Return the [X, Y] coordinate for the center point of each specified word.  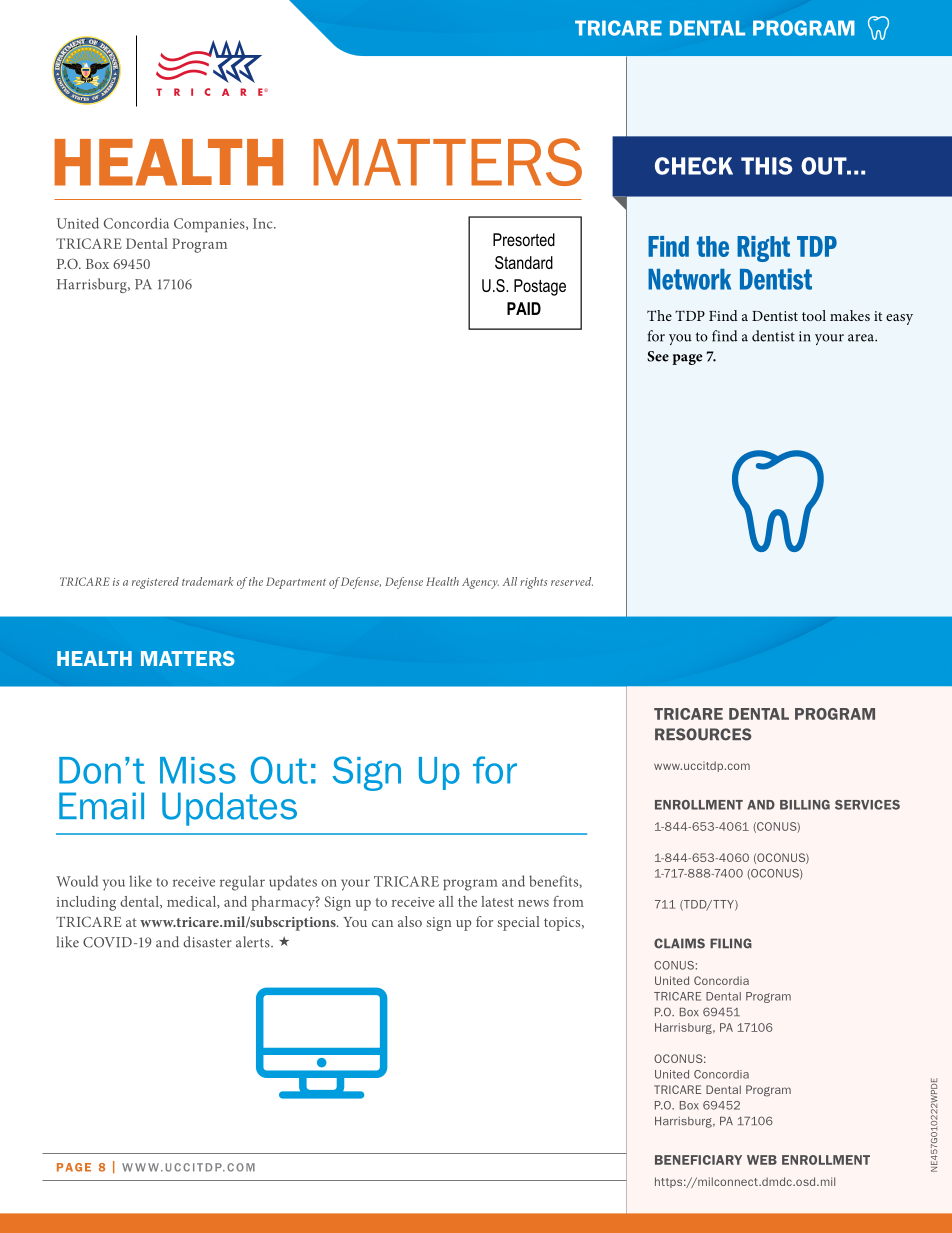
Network [689, 279]
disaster [207, 942]
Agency [480, 583]
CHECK [694, 166]
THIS [766, 166]
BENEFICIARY [698, 1160]
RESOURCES [703, 734]
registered [155, 583]
